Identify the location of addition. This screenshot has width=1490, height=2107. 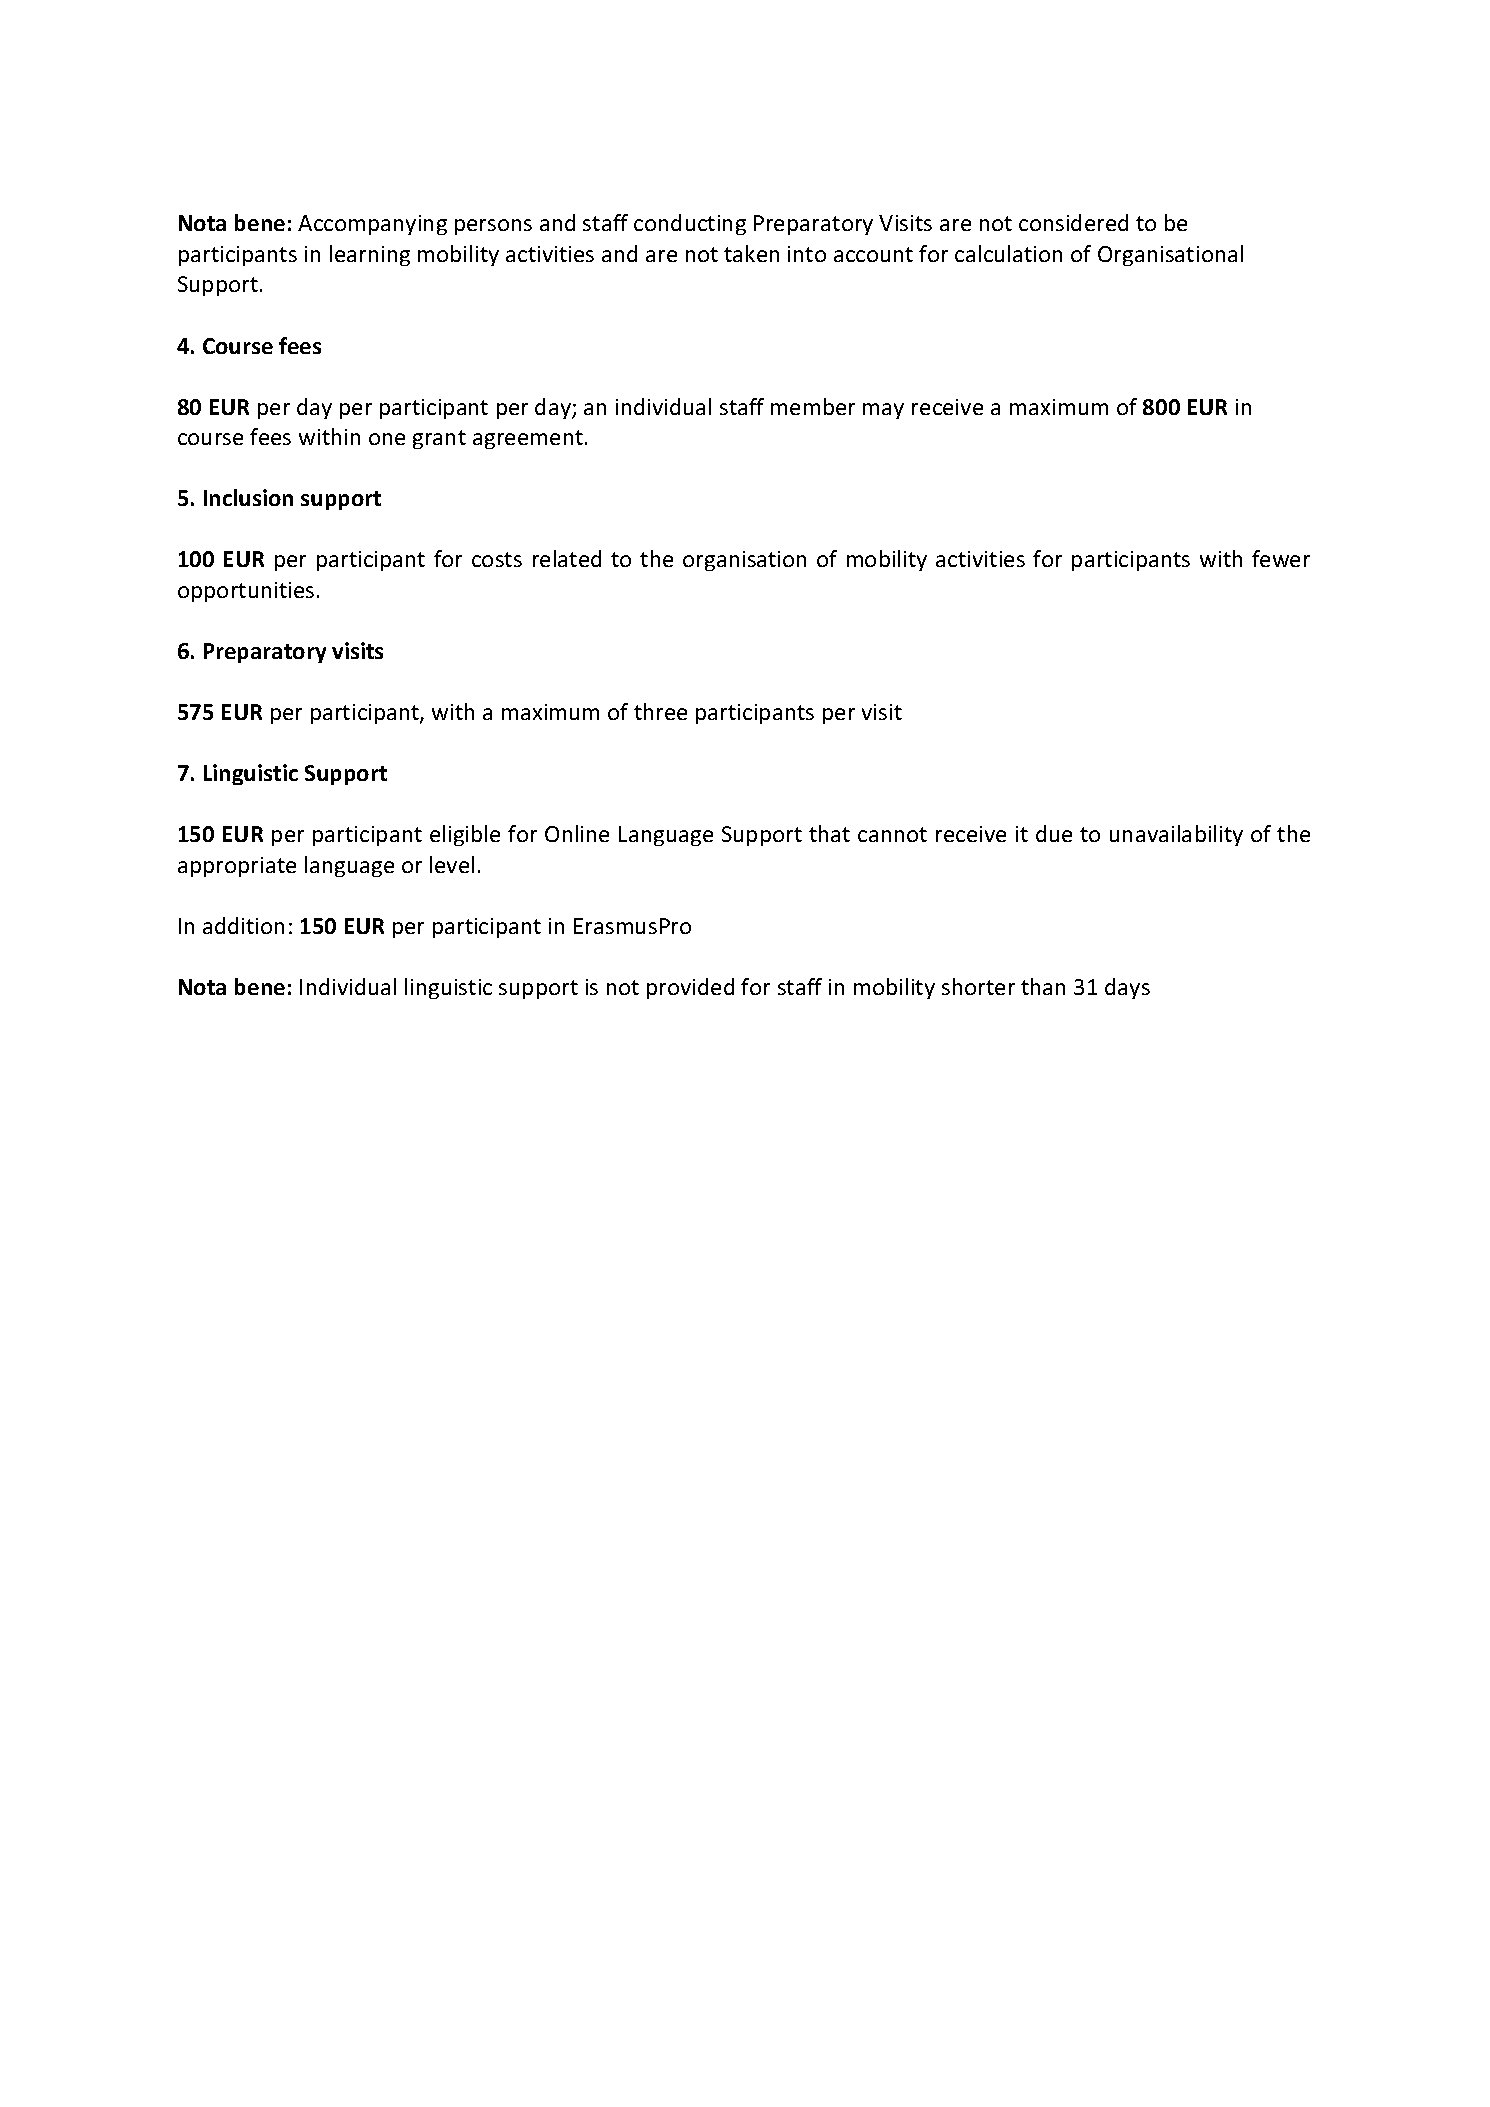
(243, 925).
